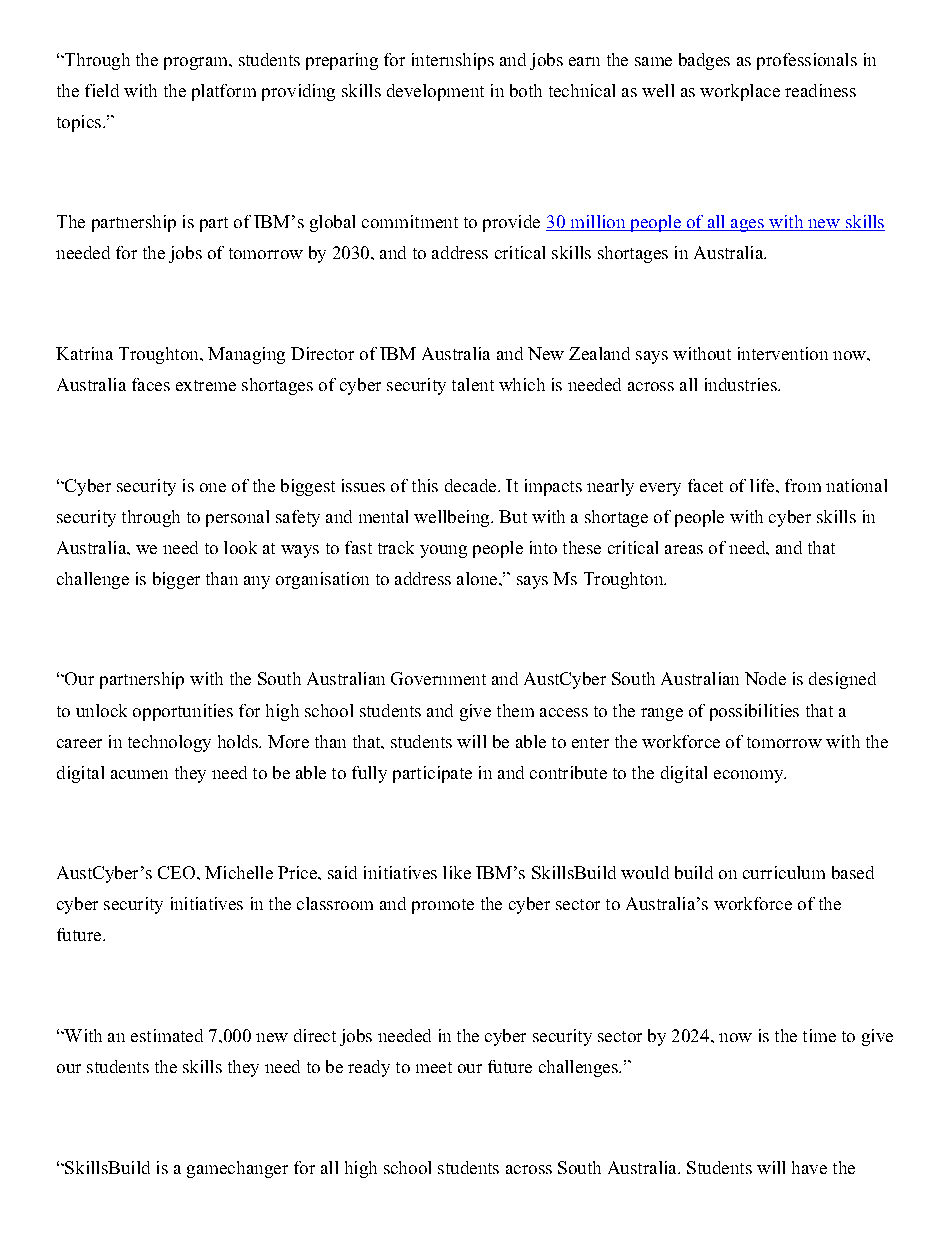  What do you see at coordinates (763, 485) in the screenshot?
I see `life` at bounding box center [763, 485].
